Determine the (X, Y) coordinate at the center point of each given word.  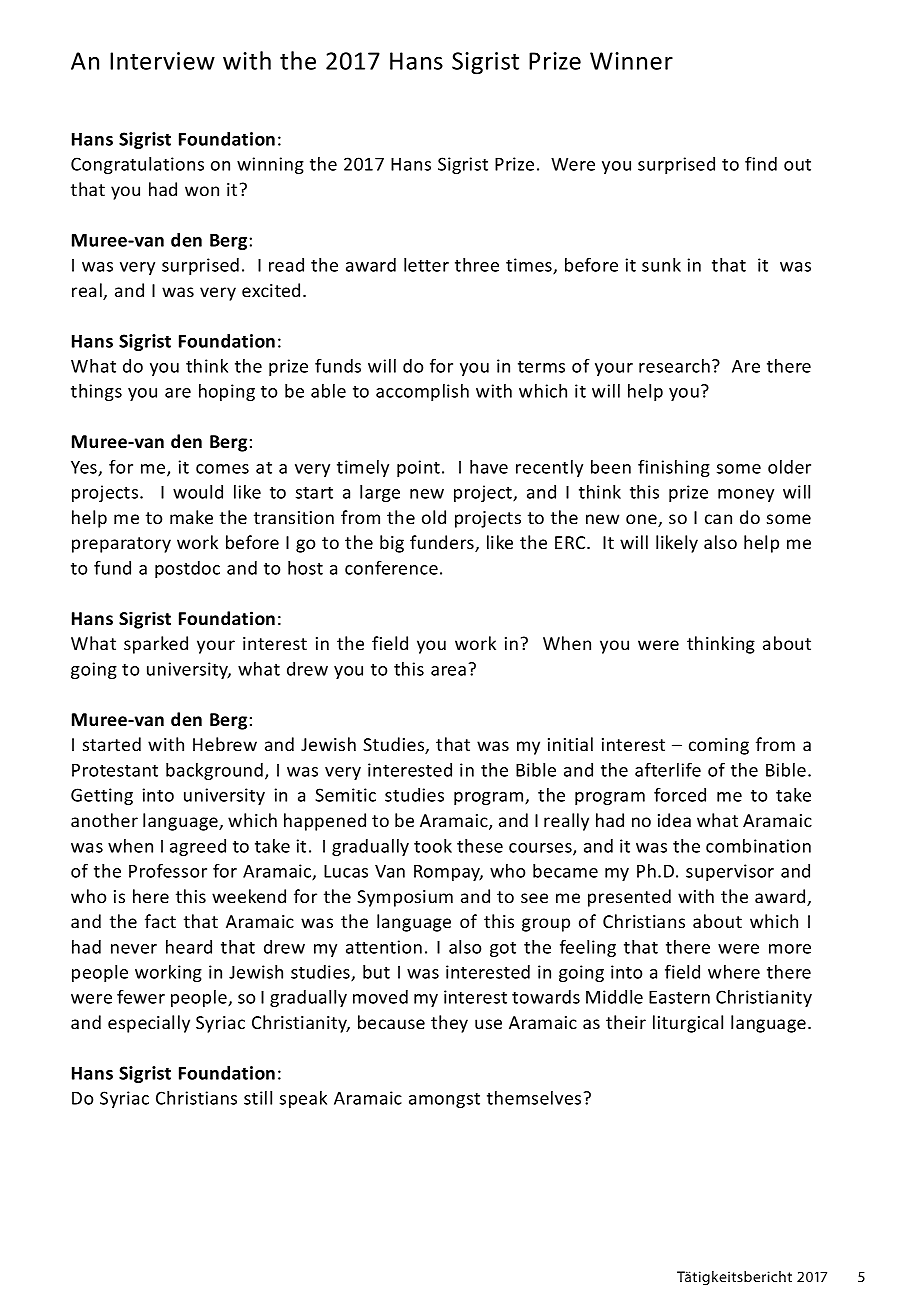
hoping (227, 392)
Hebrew (225, 744)
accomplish (422, 392)
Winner (631, 61)
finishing (674, 468)
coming (719, 746)
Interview (162, 61)
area (448, 671)
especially (149, 1024)
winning (270, 165)
